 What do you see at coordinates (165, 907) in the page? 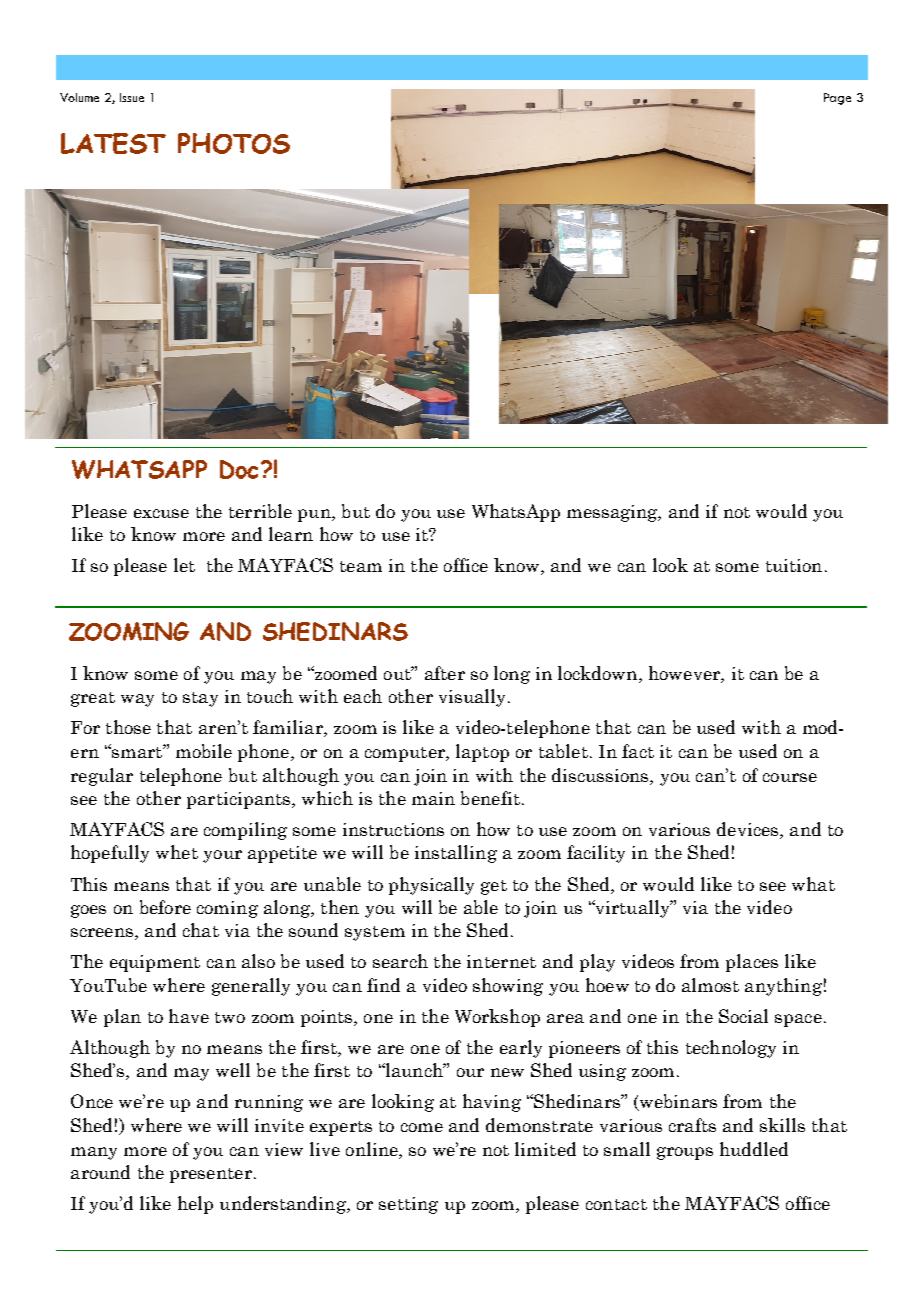
I see `before` at bounding box center [165, 907].
